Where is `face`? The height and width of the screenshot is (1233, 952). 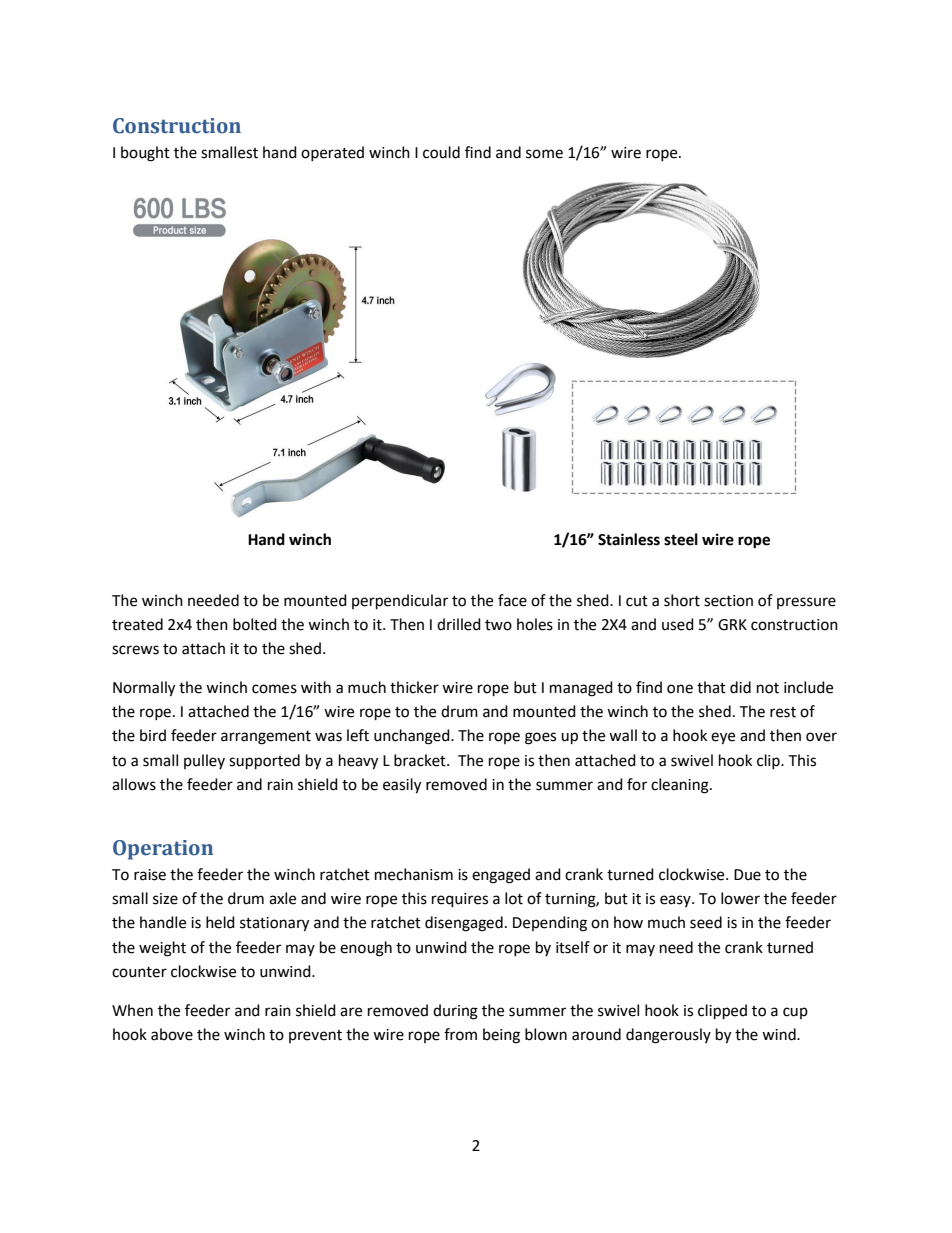
face is located at coordinates (512, 600).
